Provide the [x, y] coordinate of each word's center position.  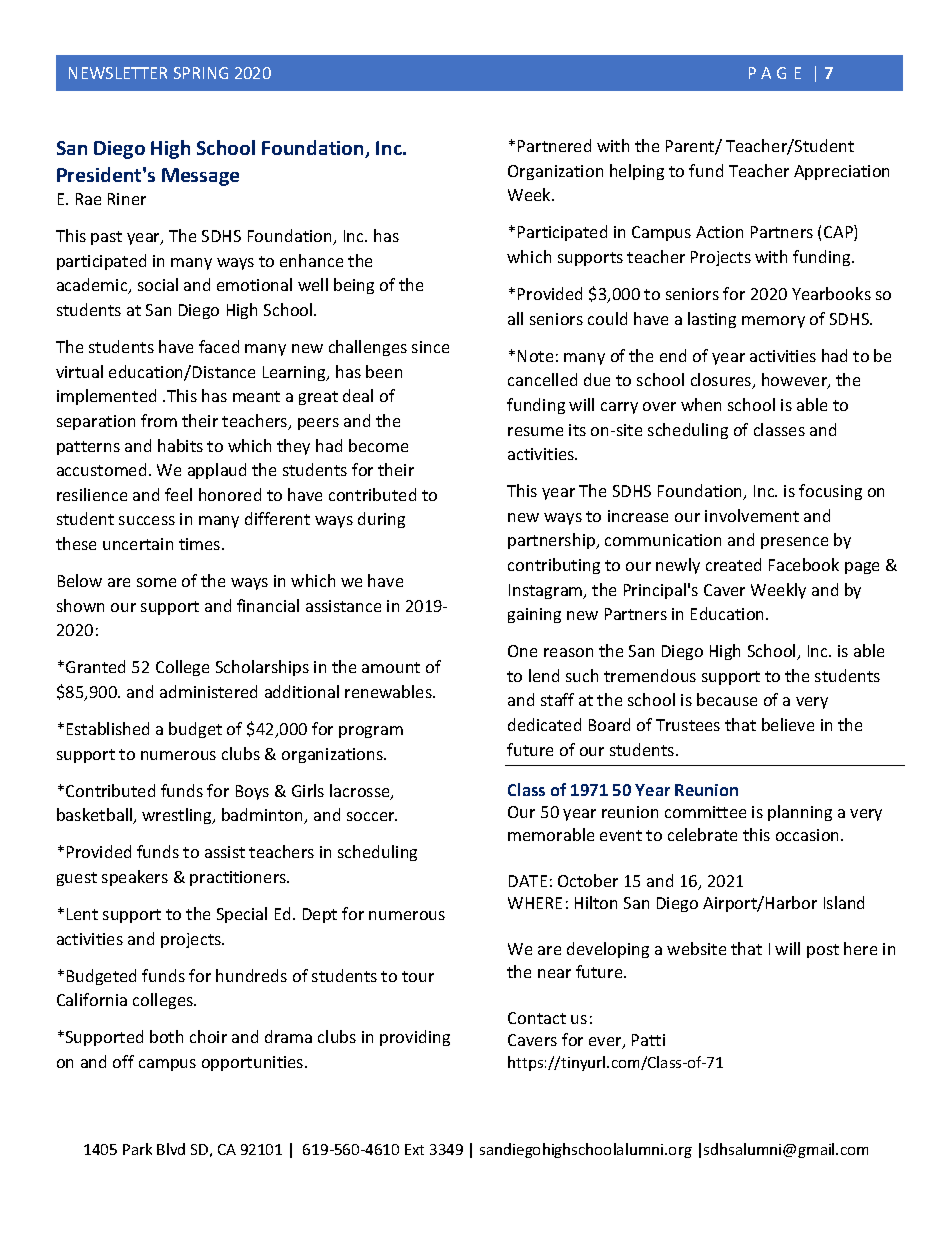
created [733, 564]
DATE [528, 881]
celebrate [702, 834]
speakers [135, 878]
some [156, 582]
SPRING [201, 73]
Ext [414, 1149]
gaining [534, 615]
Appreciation [841, 172]
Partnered [554, 145]
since [430, 347]
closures [722, 381]
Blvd [171, 1149]
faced [219, 346]
